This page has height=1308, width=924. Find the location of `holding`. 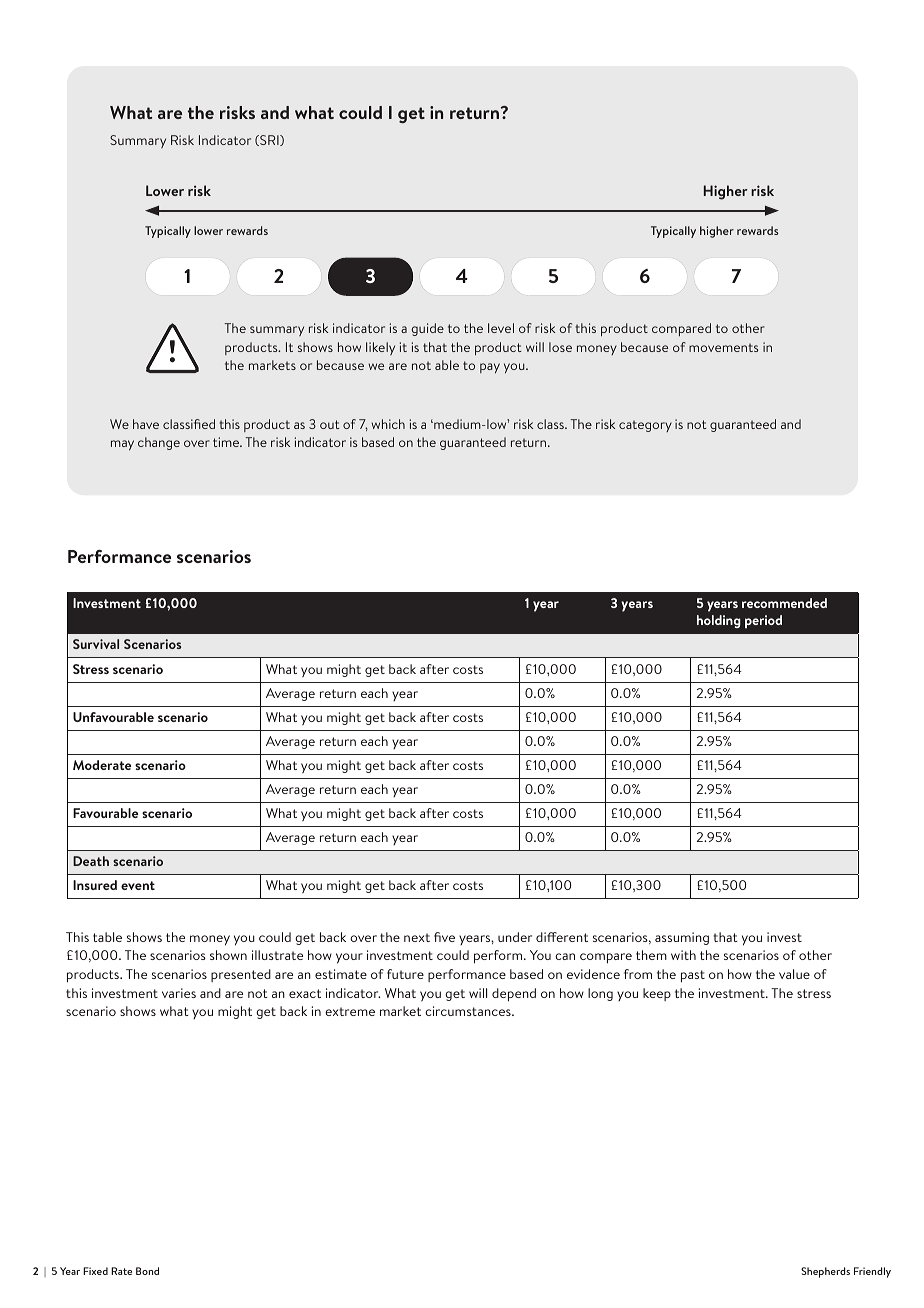

holding is located at coordinates (719, 621).
